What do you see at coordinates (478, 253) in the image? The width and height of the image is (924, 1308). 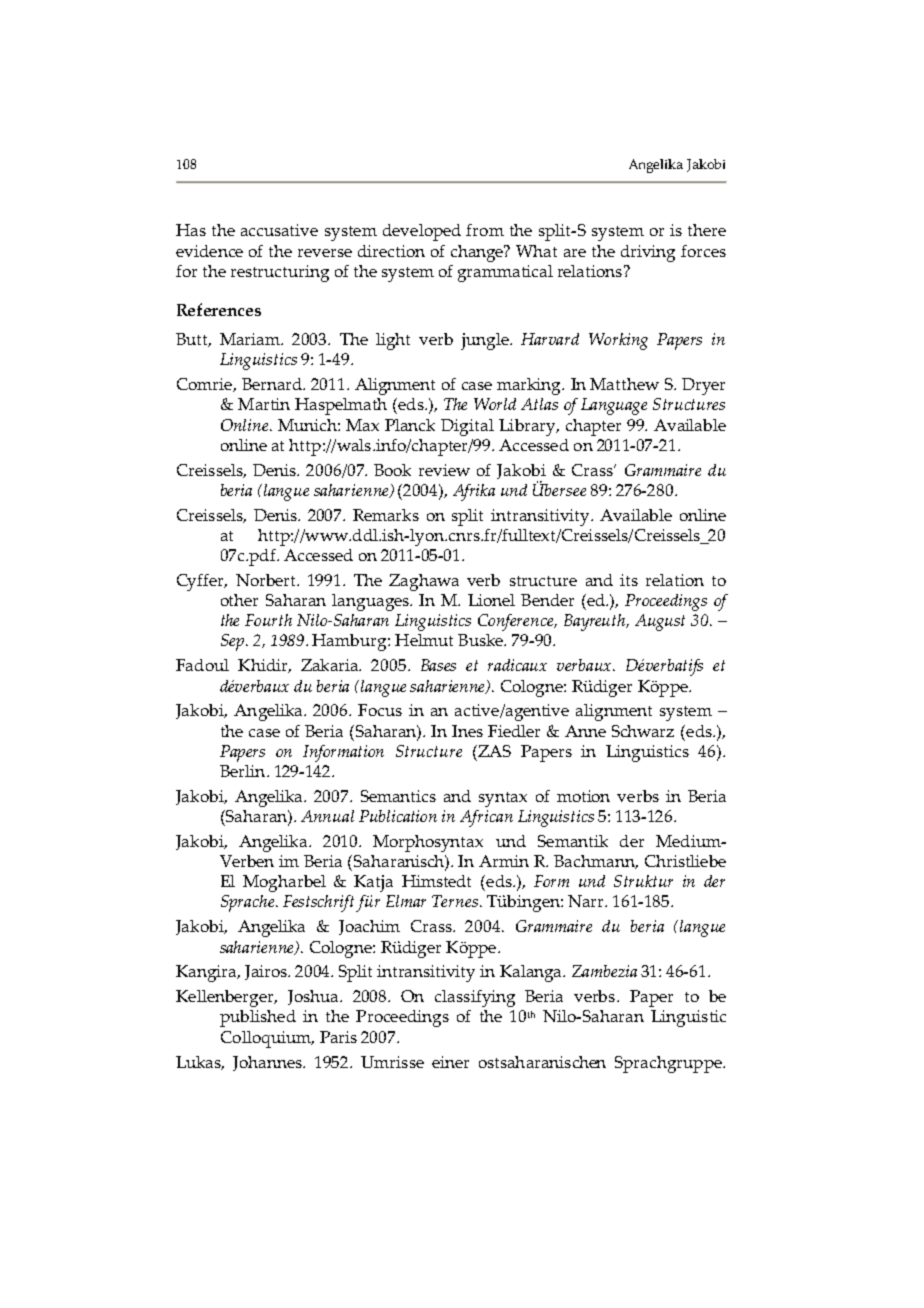 I see `change` at bounding box center [478, 253].
